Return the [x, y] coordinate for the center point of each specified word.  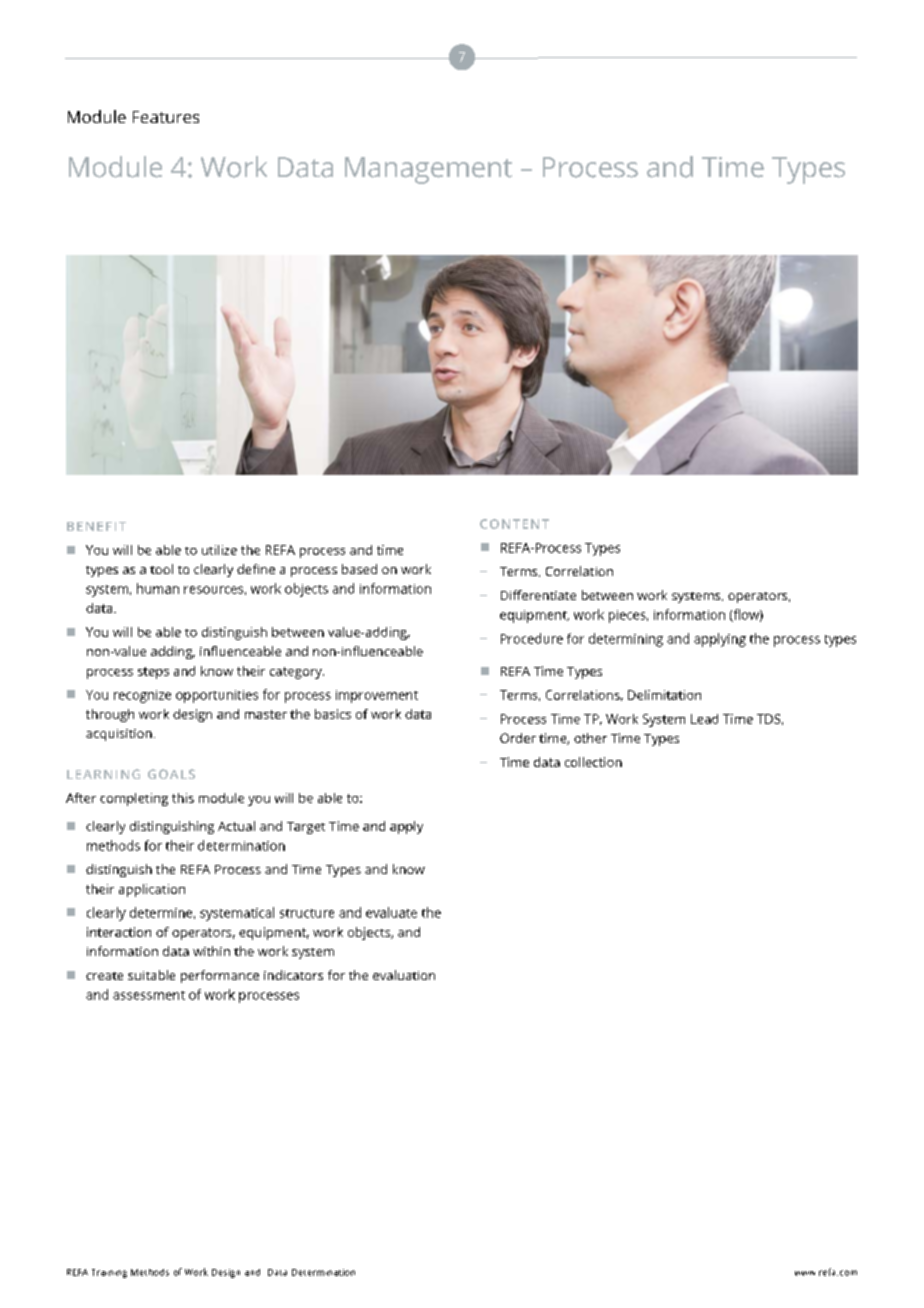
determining [626, 640]
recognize [142, 696]
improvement [377, 696]
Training [109, 1273]
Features [166, 117]
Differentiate [538, 595]
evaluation [404, 975]
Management [428, 170]
